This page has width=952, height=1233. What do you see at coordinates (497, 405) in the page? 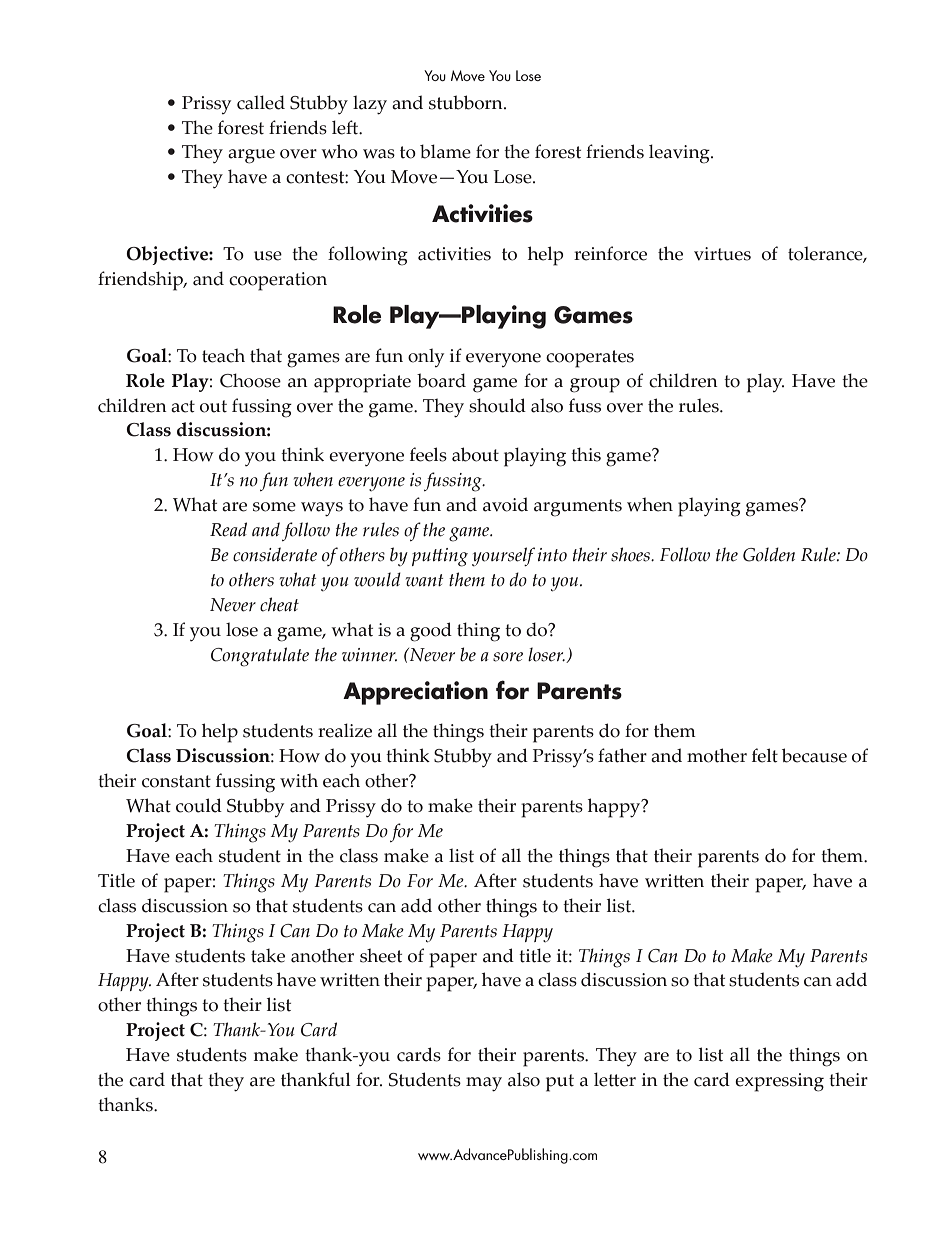
I see `should` at bounding box center [497, 405].
